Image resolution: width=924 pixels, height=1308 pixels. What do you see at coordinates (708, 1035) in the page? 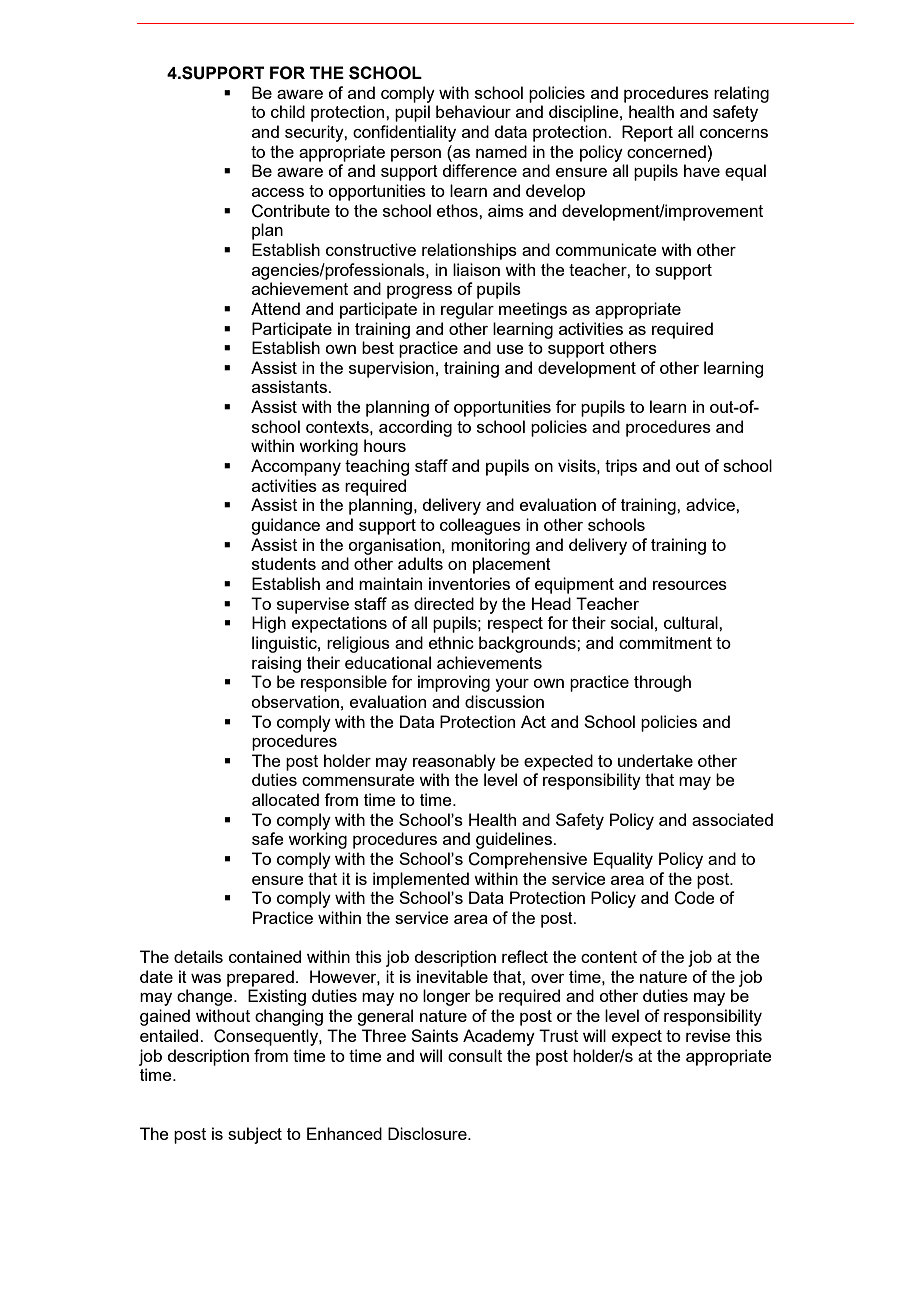
I see `revise` at bounding box center [708, 1035].
